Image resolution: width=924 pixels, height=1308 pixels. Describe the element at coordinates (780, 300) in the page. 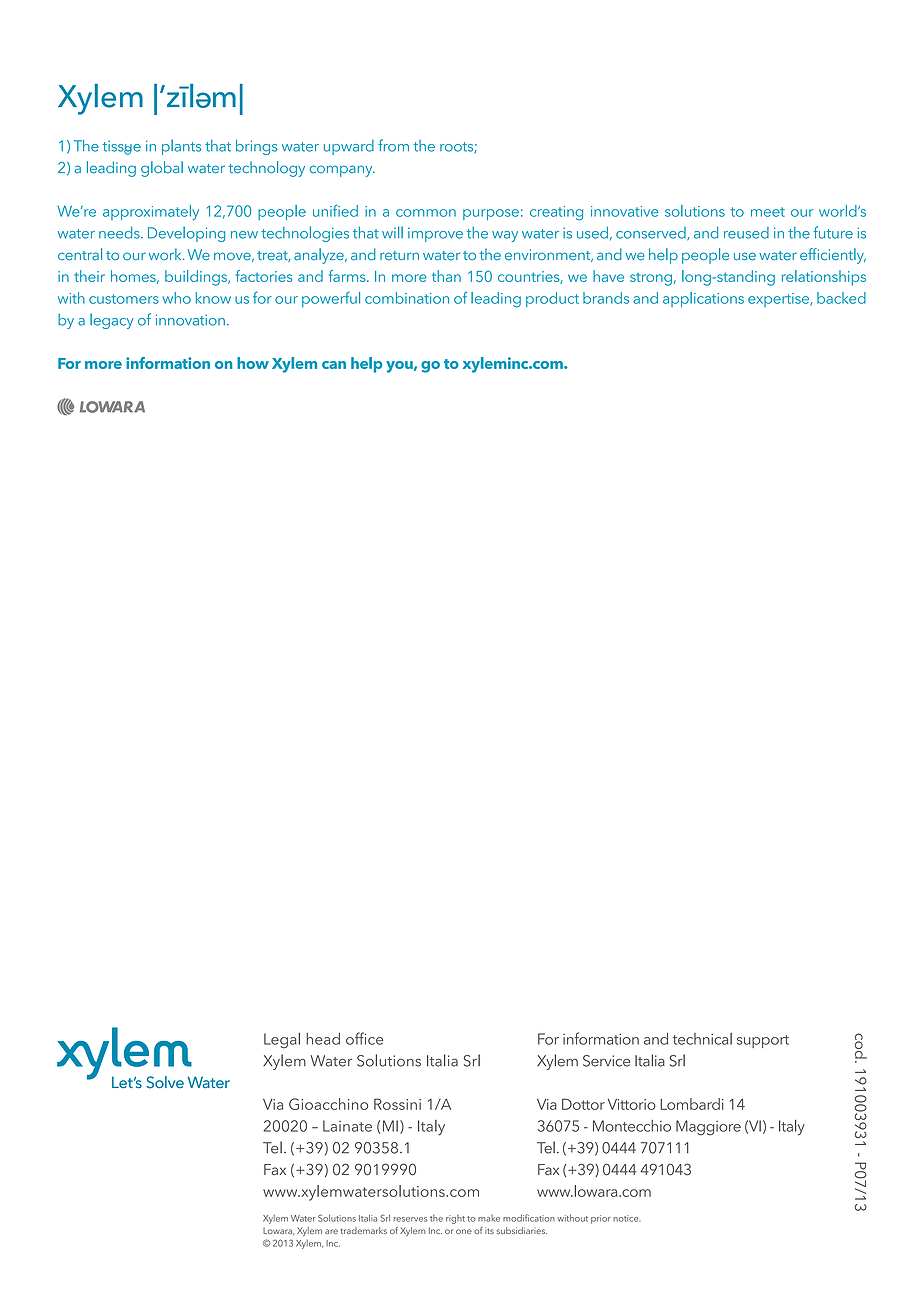

I see `expertise` at that location.
